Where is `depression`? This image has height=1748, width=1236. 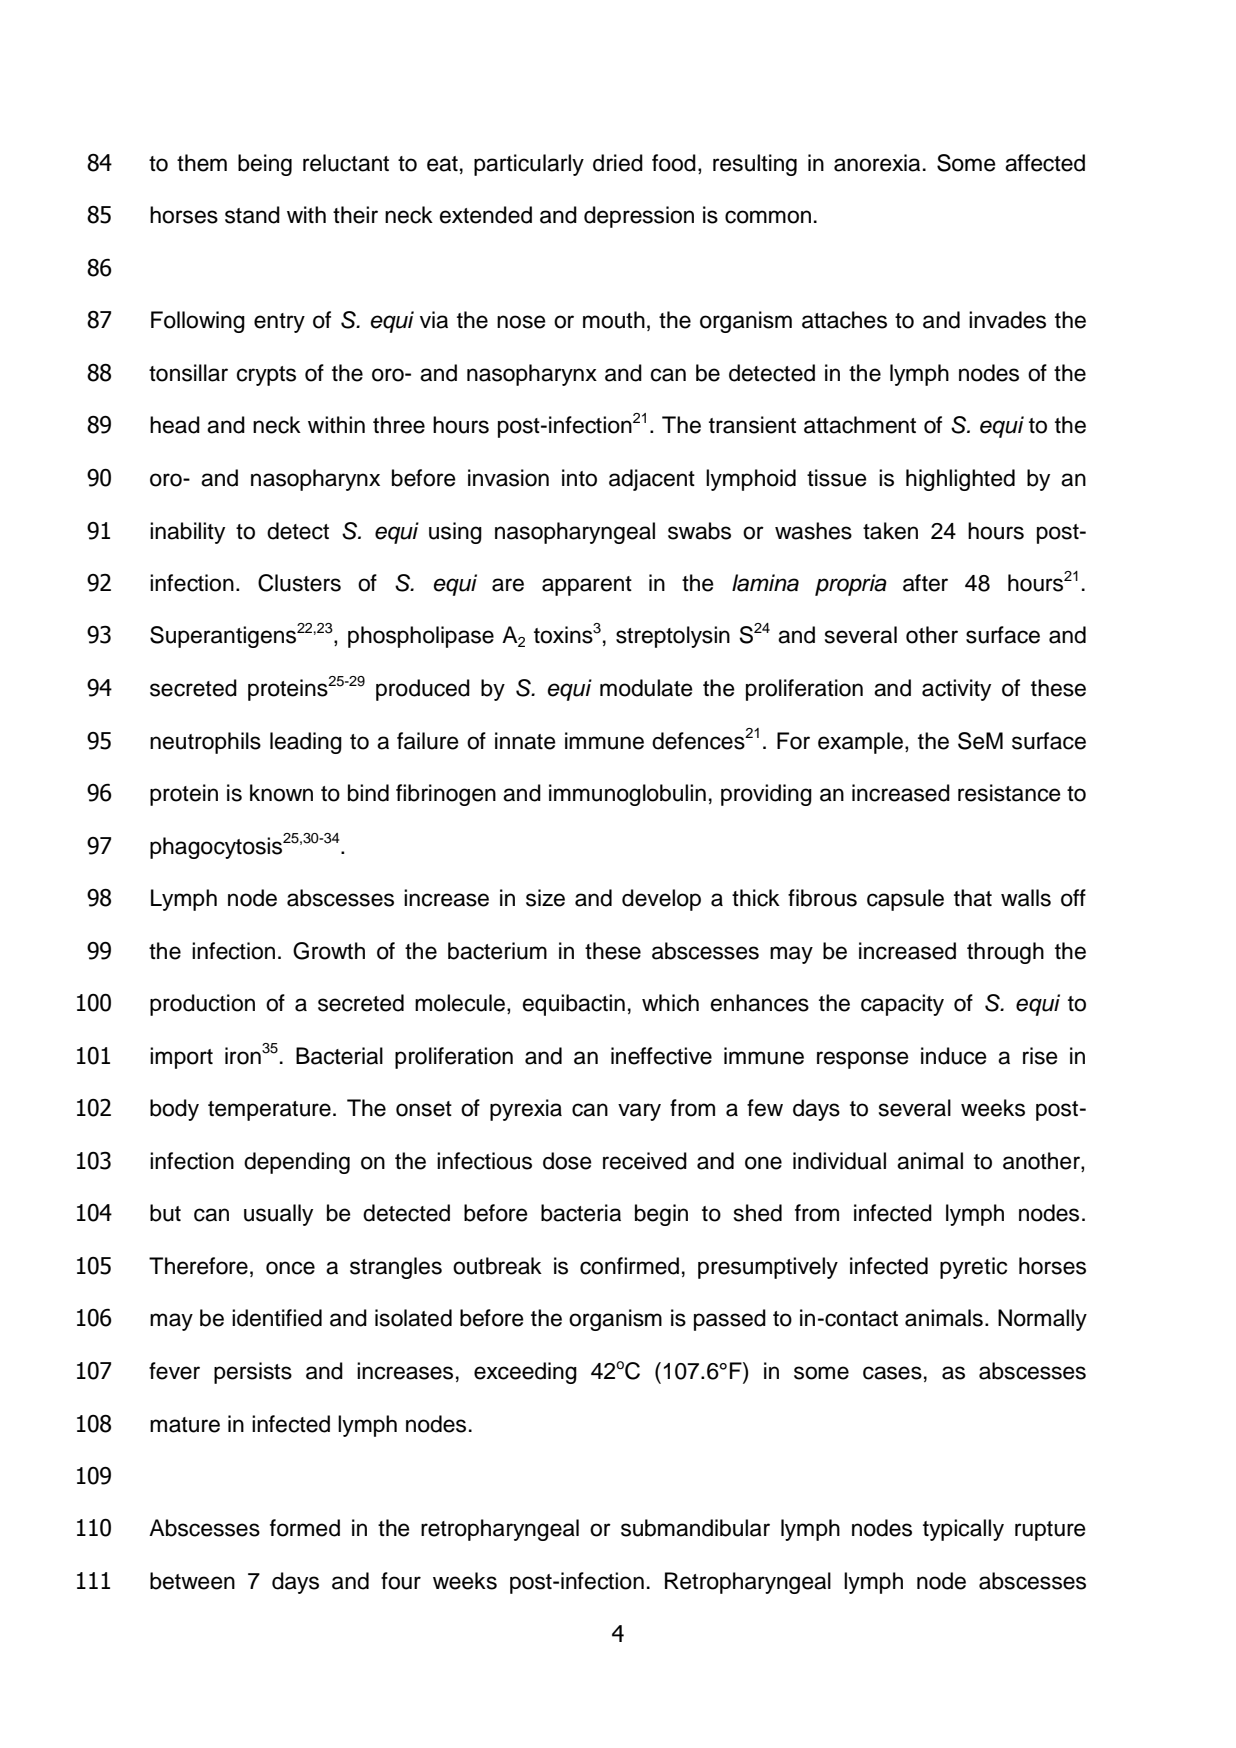
depression is located at coordinates (639, 217).
